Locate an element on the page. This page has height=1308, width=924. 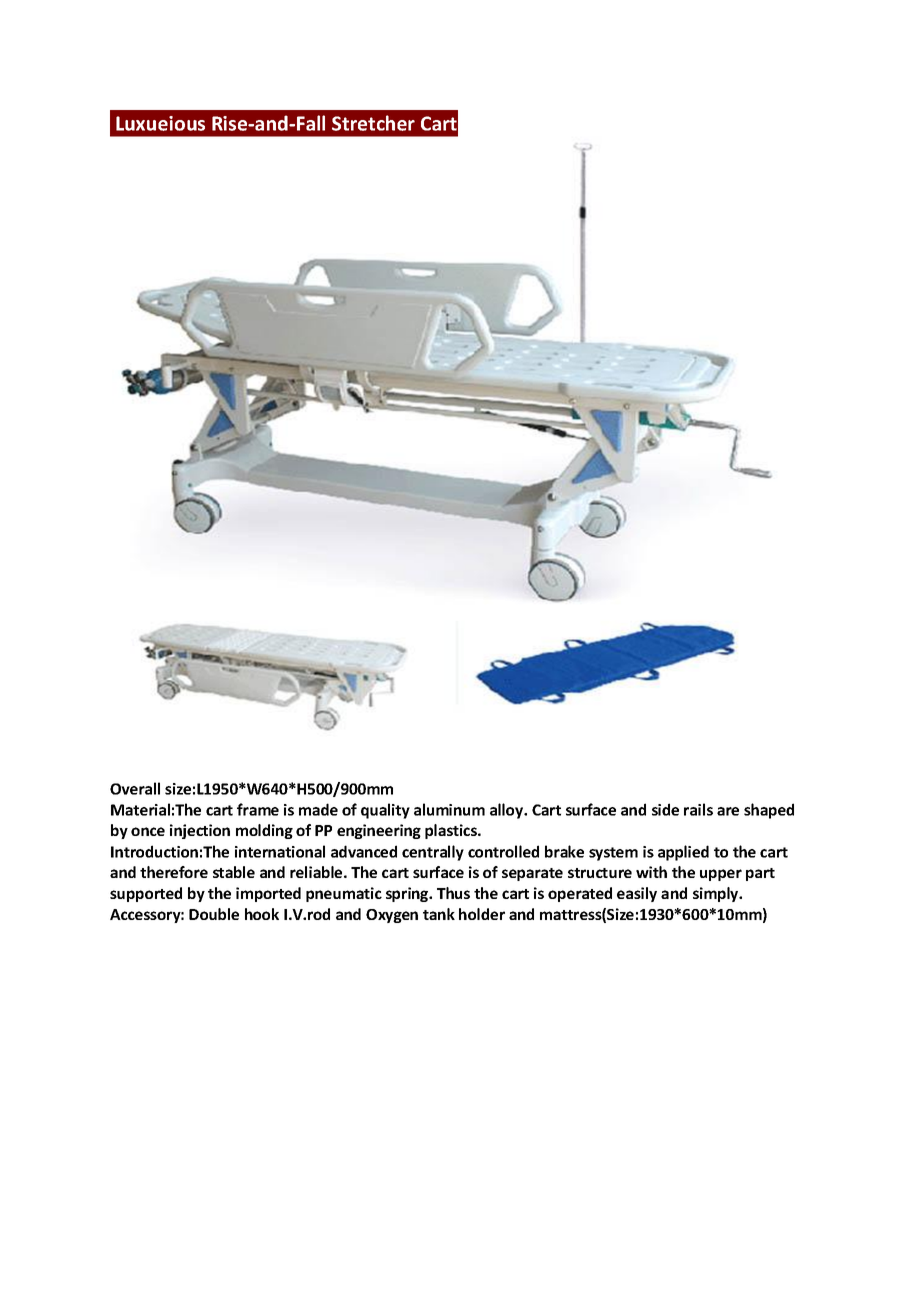
aluminum is located at coordinates (449, 809).
